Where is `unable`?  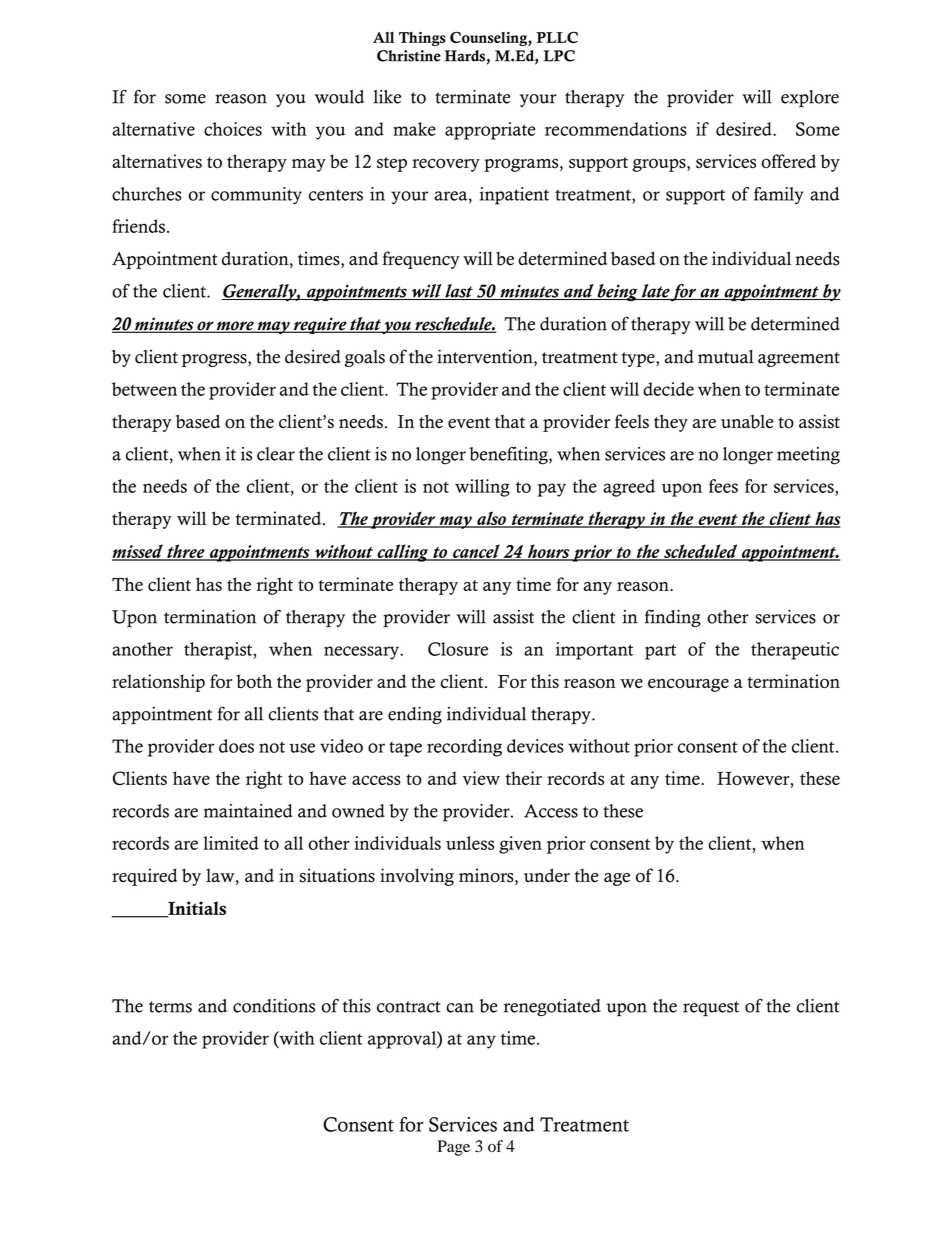
unable is located at coordinates (747, 421).
